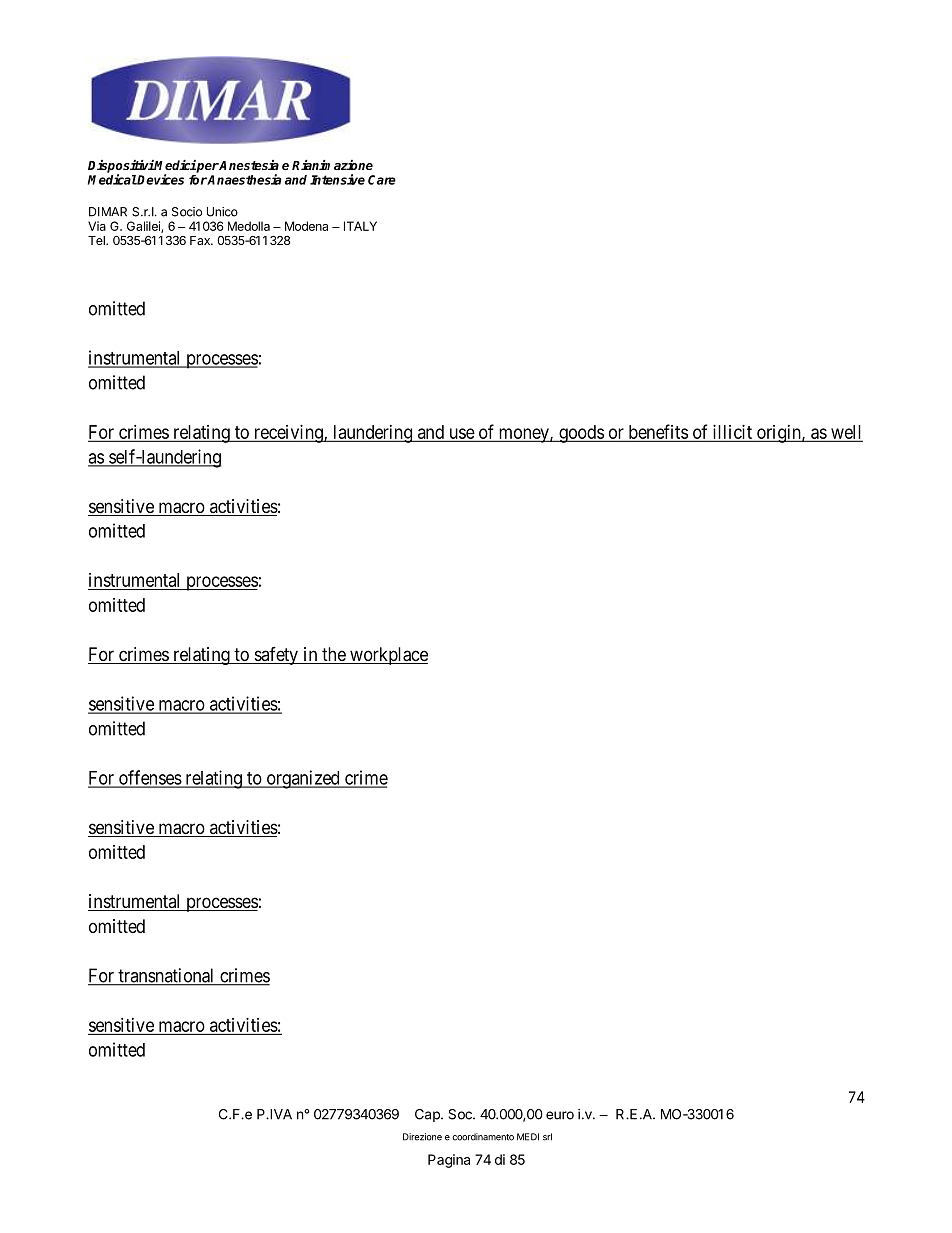 Image resolution: width=952 pixels, height=1233 pixels. I want to click on benefits, so click(657, 432).
